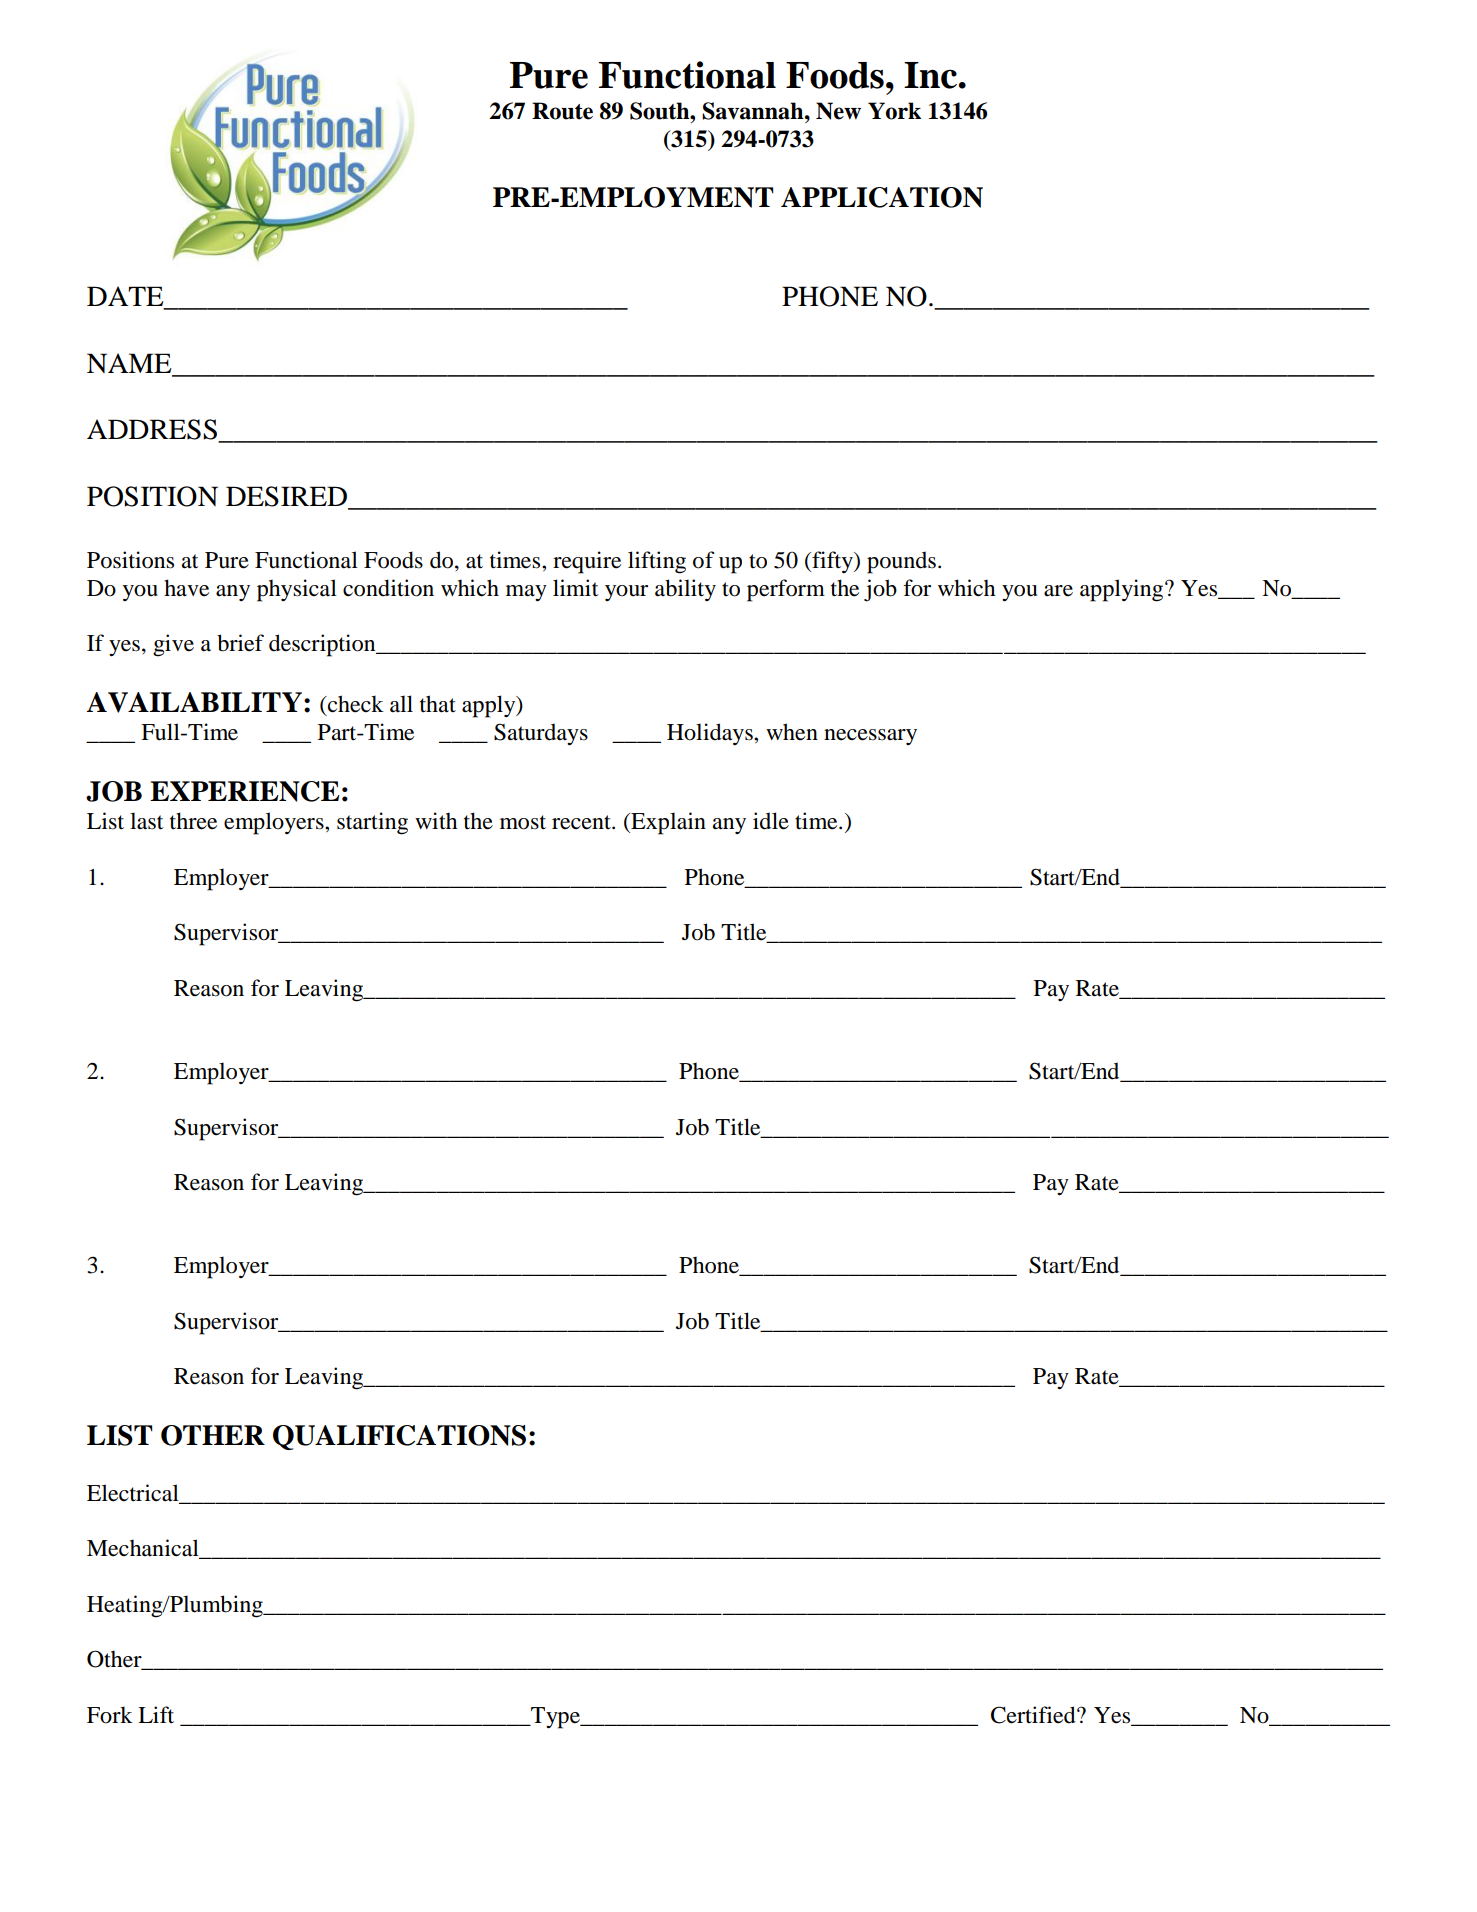 This screenshot has width=1477, height=1912. What do you see at coordinates (838, 111) in the screenshot?
I see `New` at bounding box center [838, 111].
